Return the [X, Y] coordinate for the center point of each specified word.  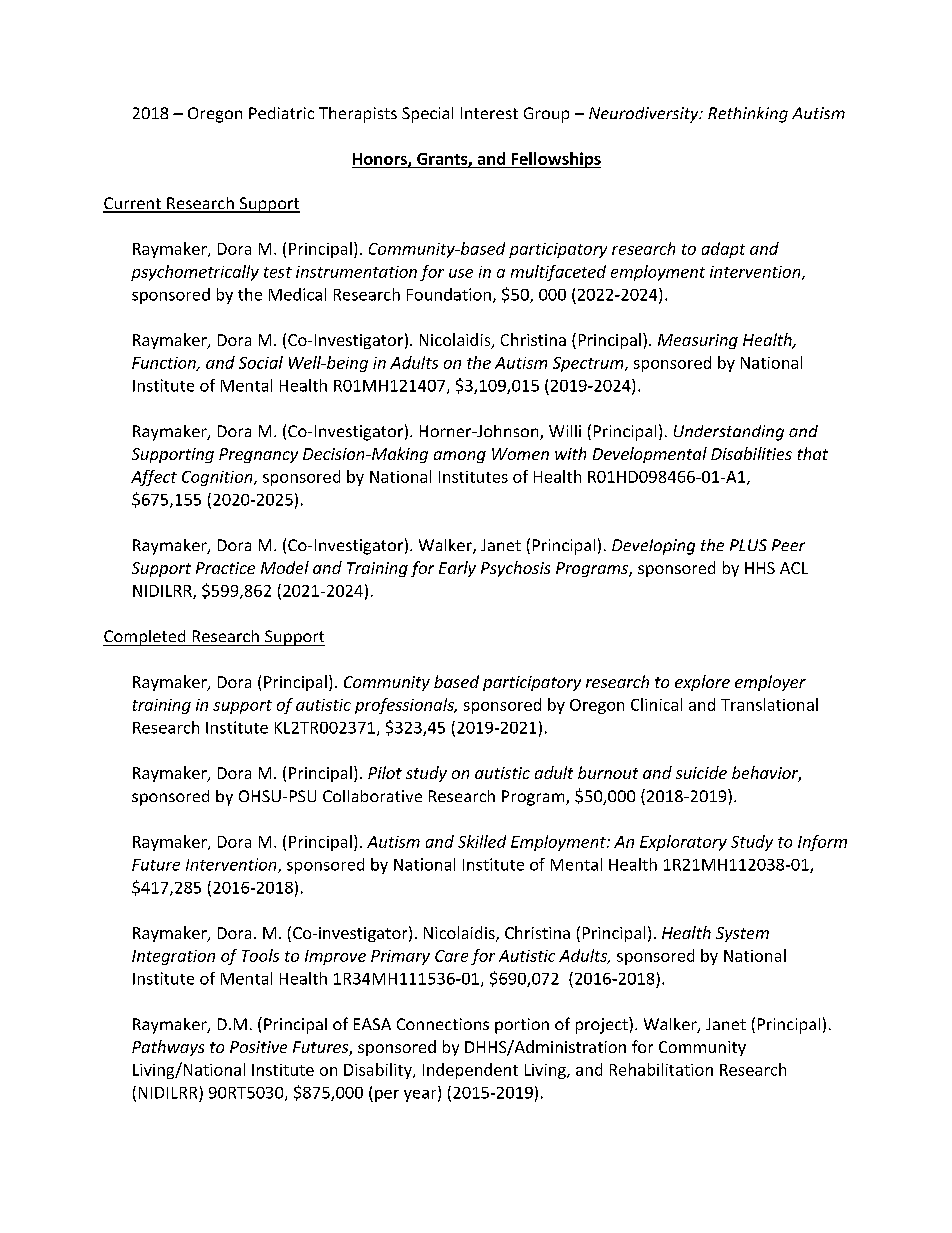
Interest [489, 113]
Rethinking [748, 115]
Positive [258, 1047]
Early [457, 569]
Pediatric [281, 113]
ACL [794, 568]
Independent [470, 1071]
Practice [225, 568]
